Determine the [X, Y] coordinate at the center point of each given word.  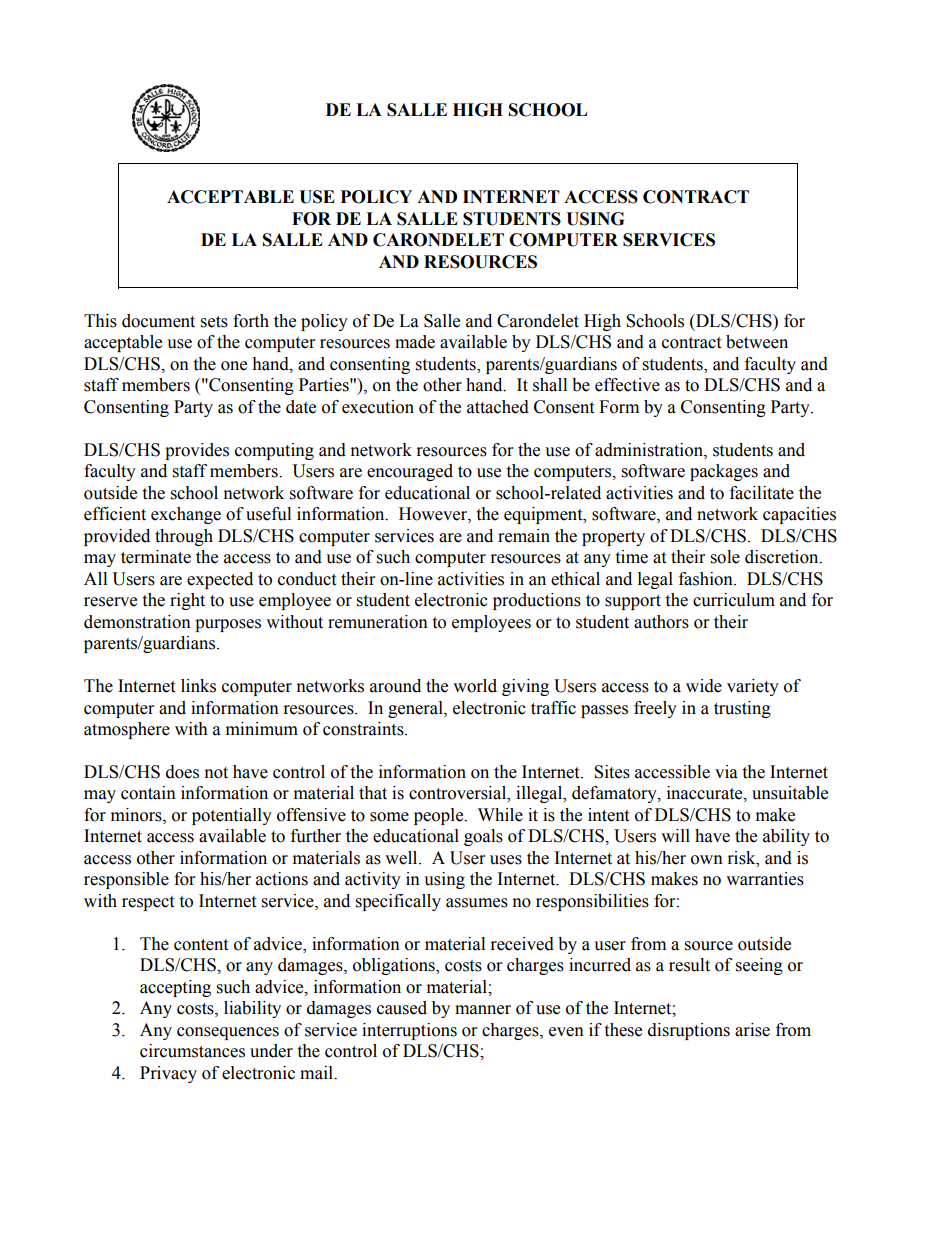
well [402, 858]
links [198, 686]
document [158, 321]
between [757, 342]
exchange [186, 515]
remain [524, 536]
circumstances [192, 1051]
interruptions [409, 1031]
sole [725, 557]
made [415, 342]
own [707, 860]
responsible [126, 880]
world [475, 686]
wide [704, 686]
